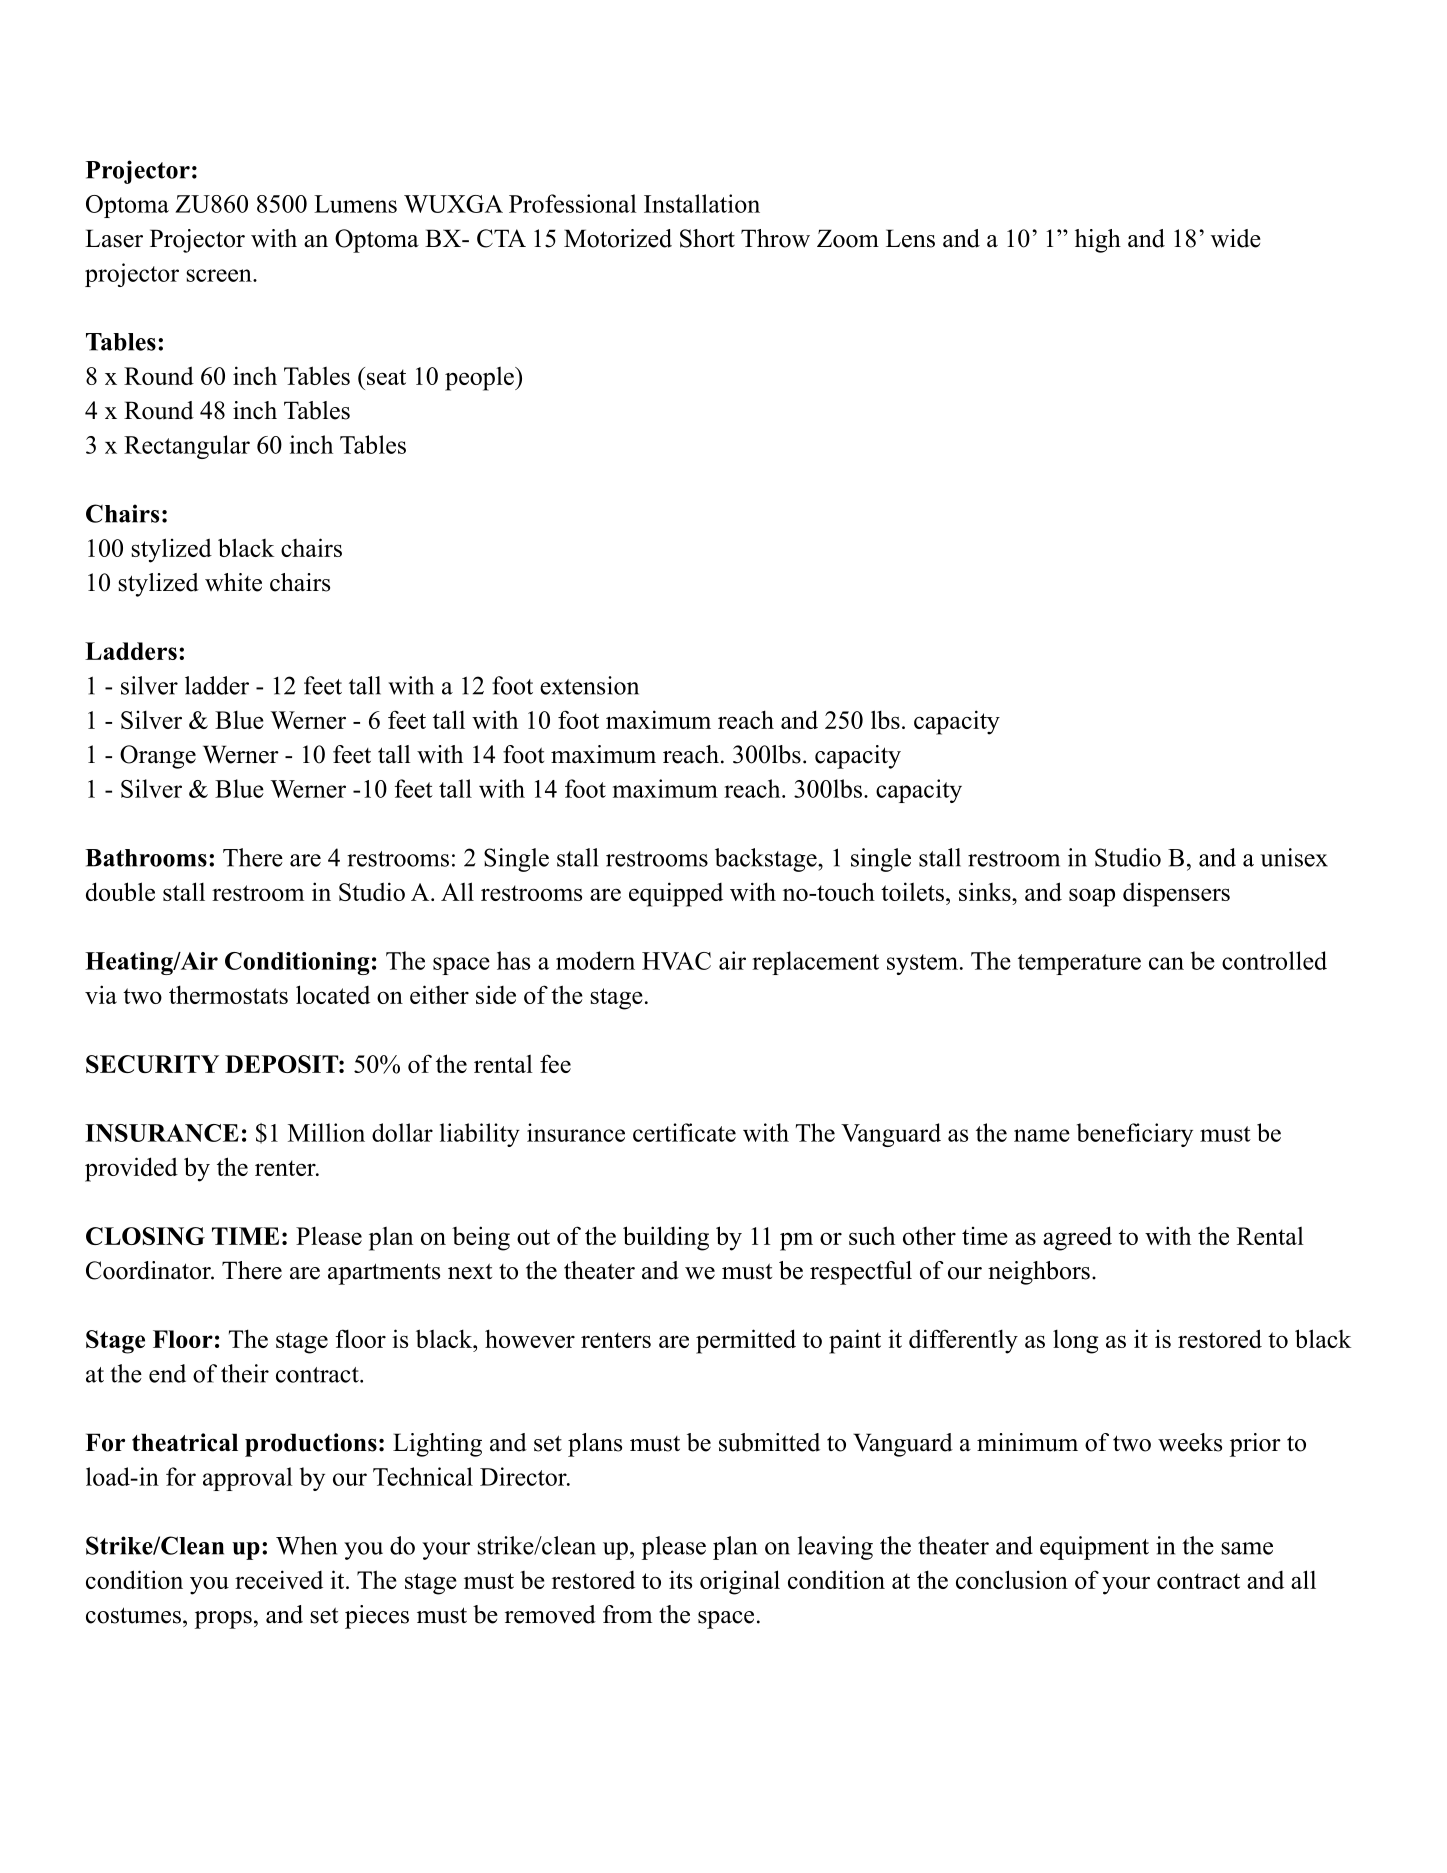 Image resolution: width=1447 pixels, height=1873 pixels. Describe the element at coordinates (684, 1132) in the screenshot. I see `certificate` at that location.
